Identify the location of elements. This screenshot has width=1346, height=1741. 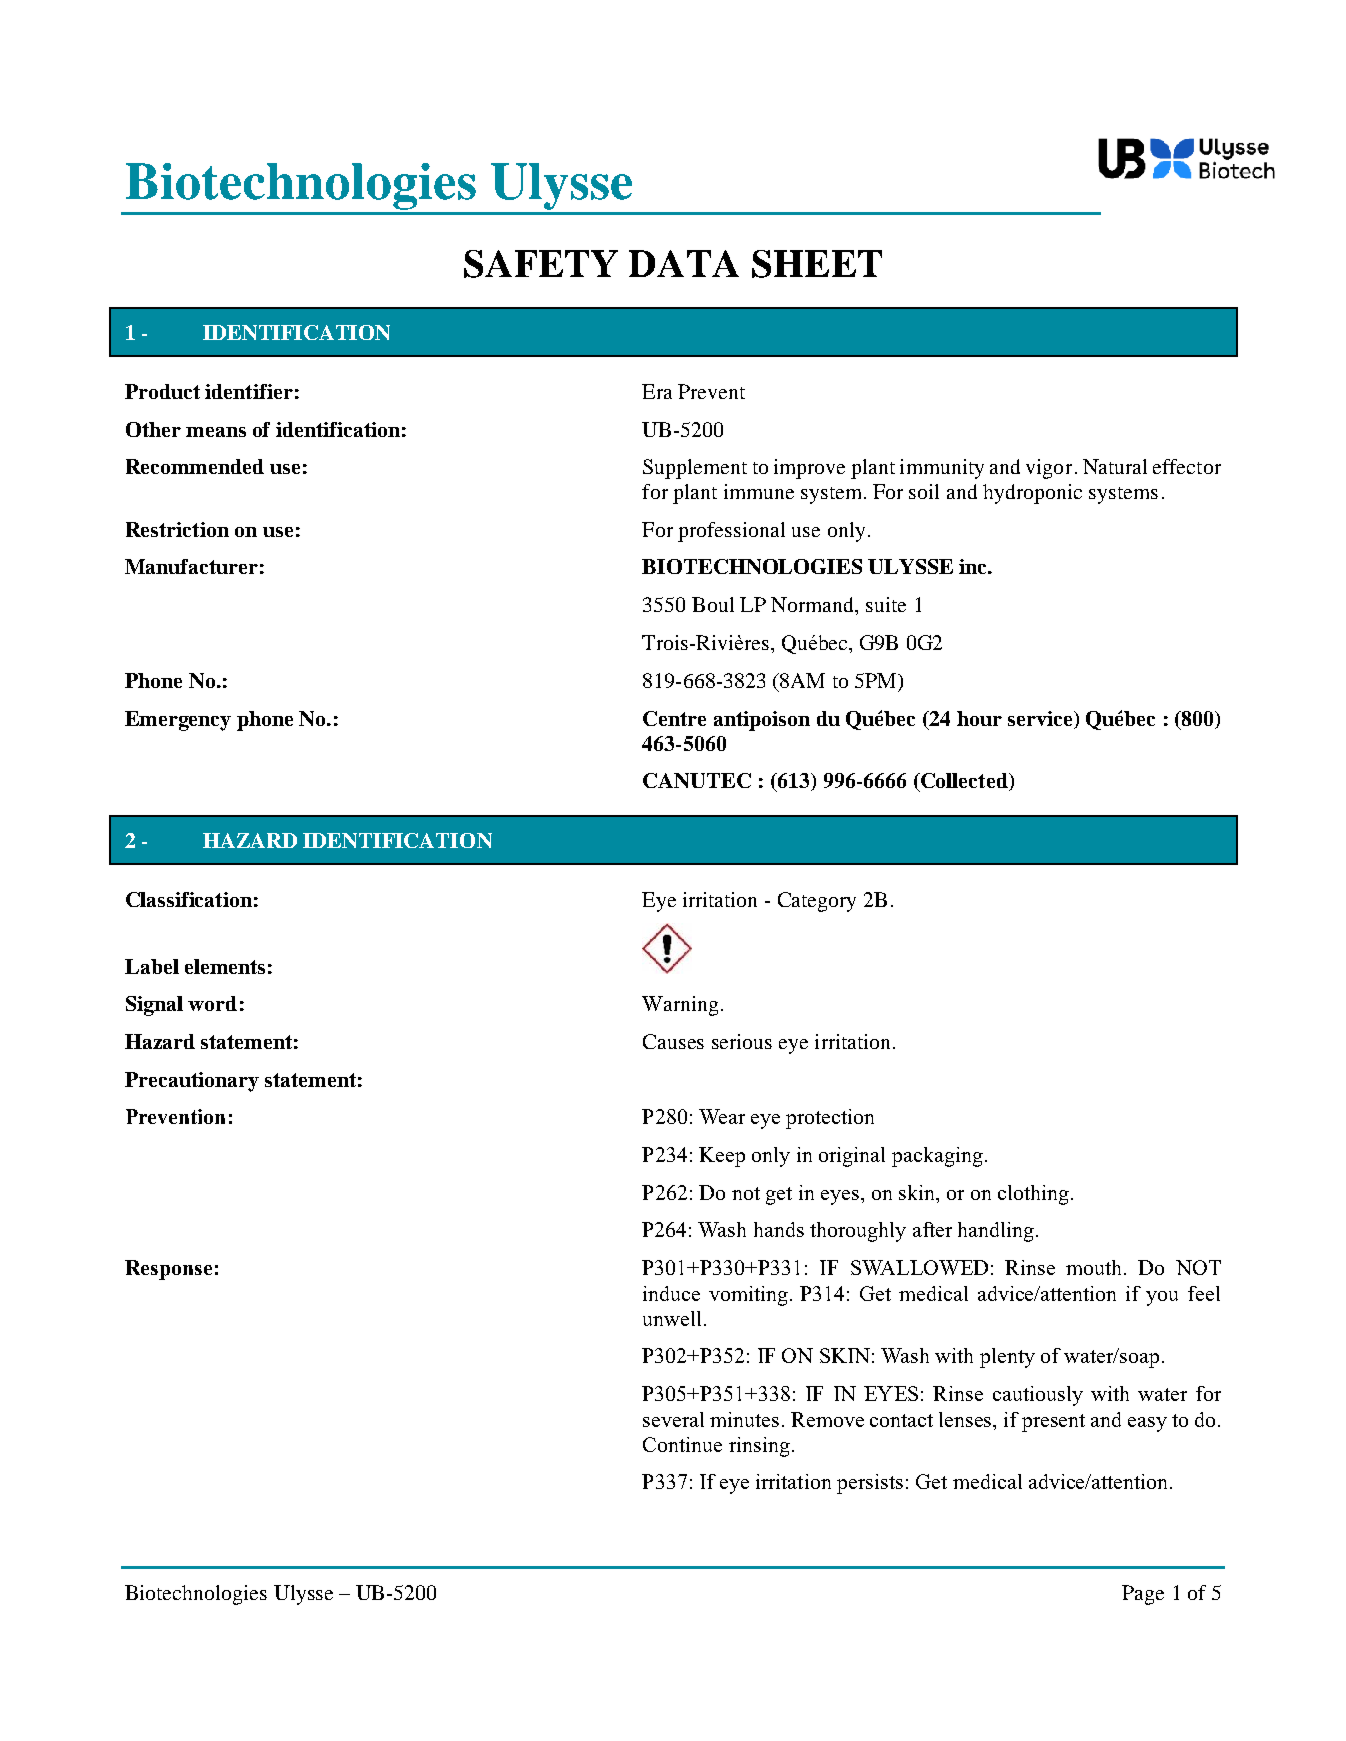
(225, 966).
